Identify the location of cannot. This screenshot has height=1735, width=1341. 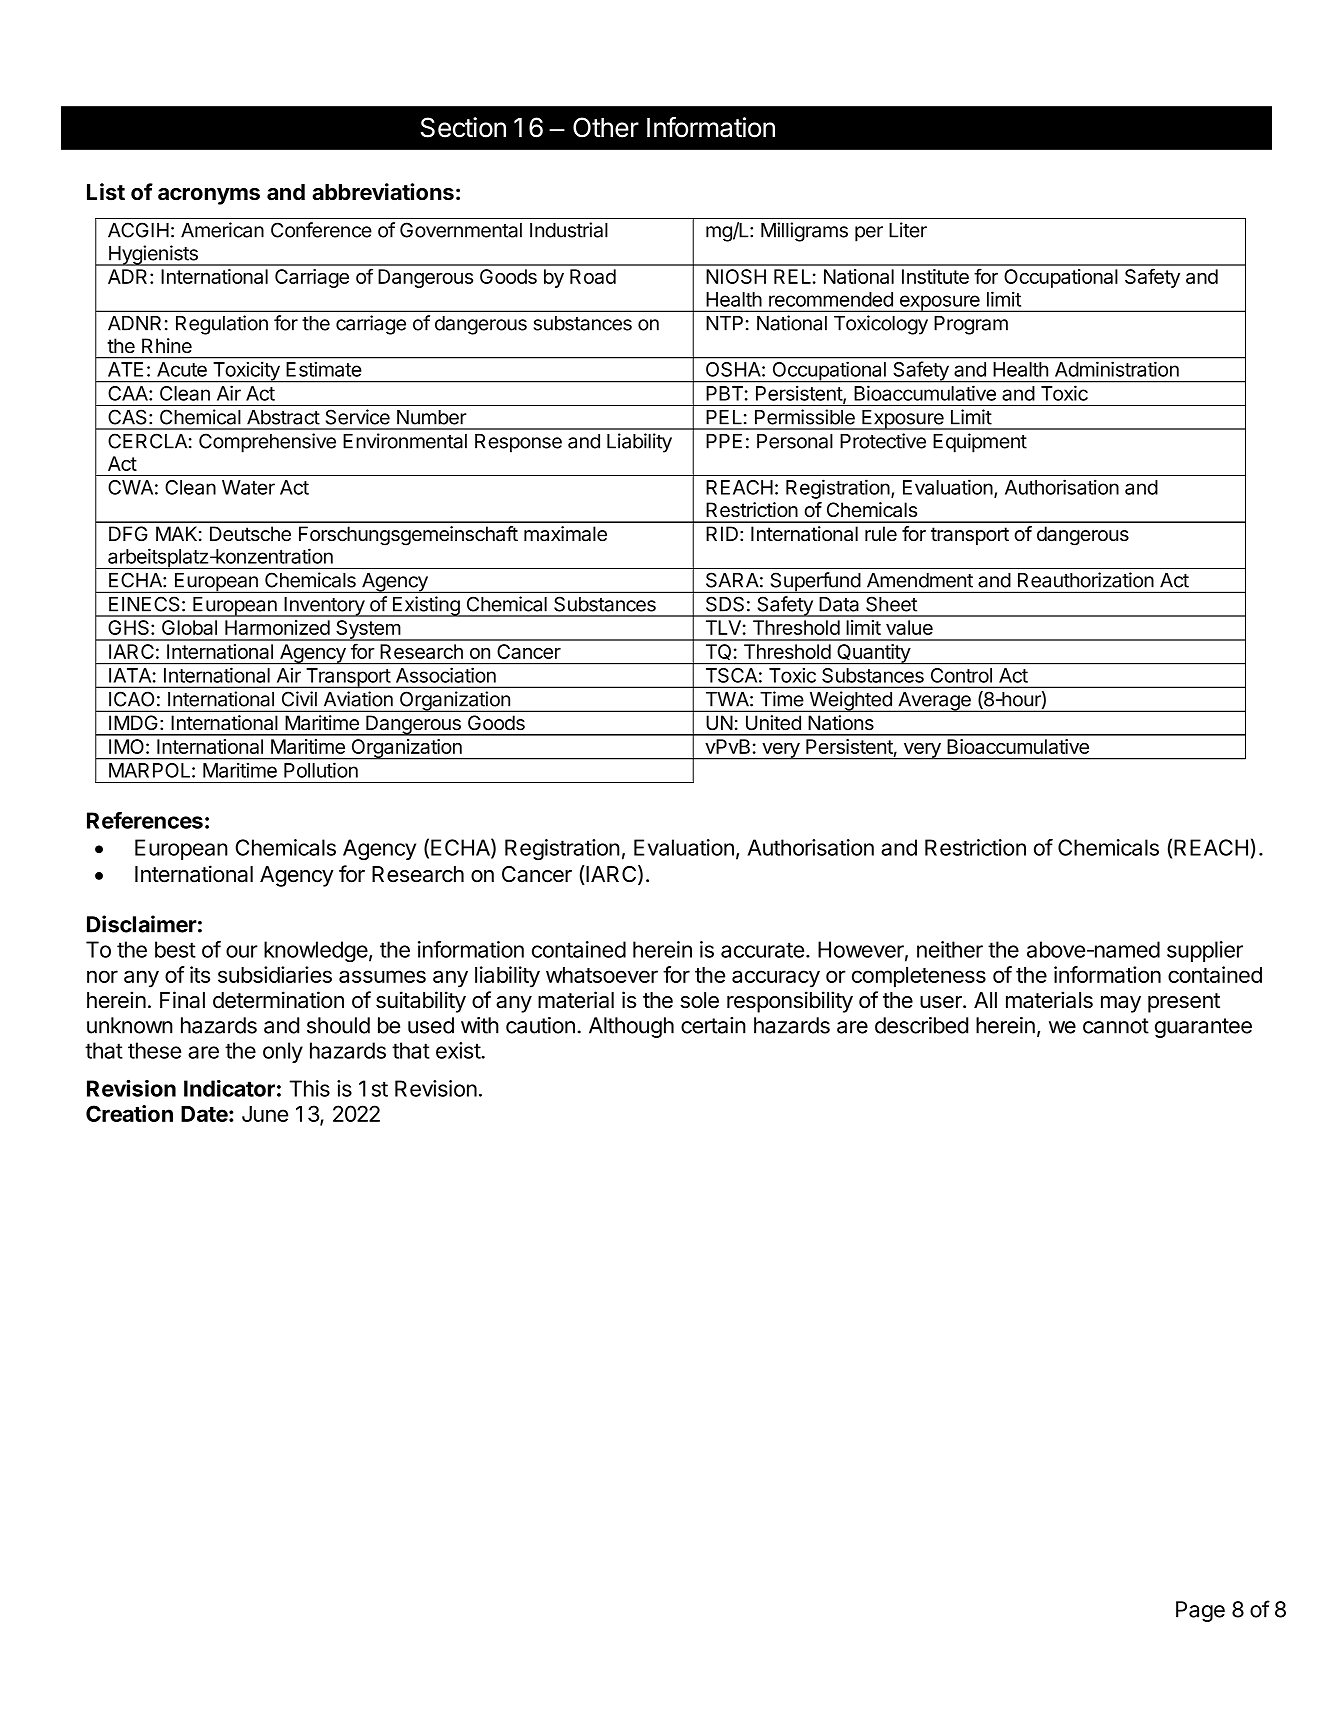
(1116, 1026).
